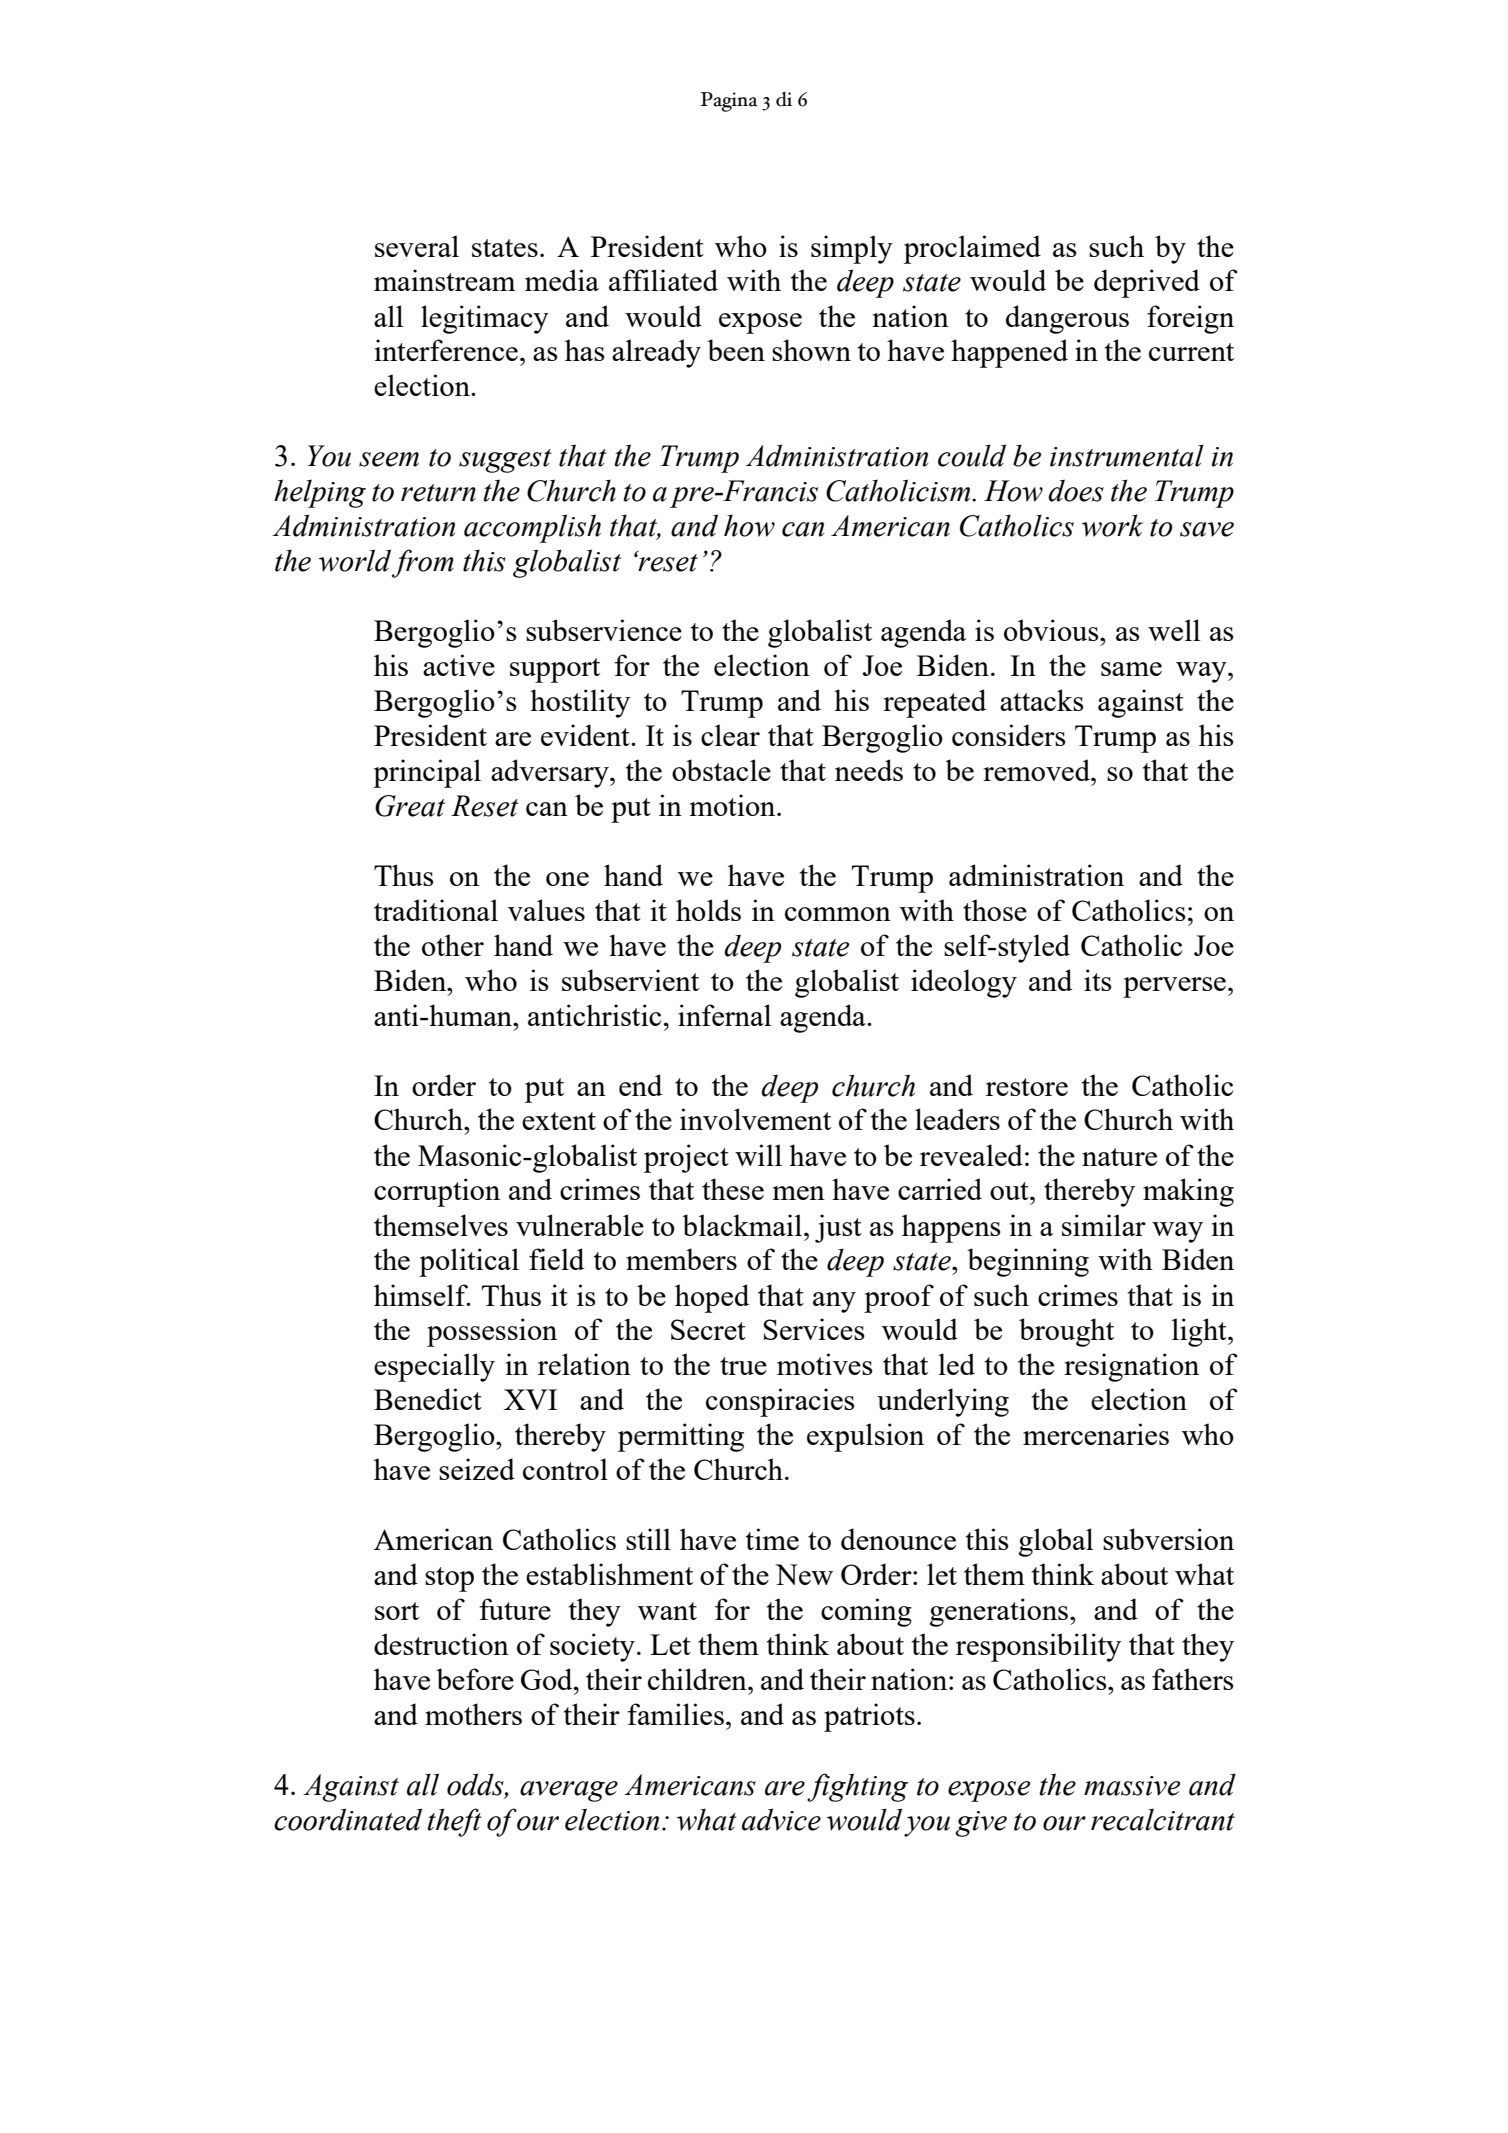 This page has height=2133, width=1508. Describe the element at coordinates (743, 1366) in the page. I see `true` at that location.
